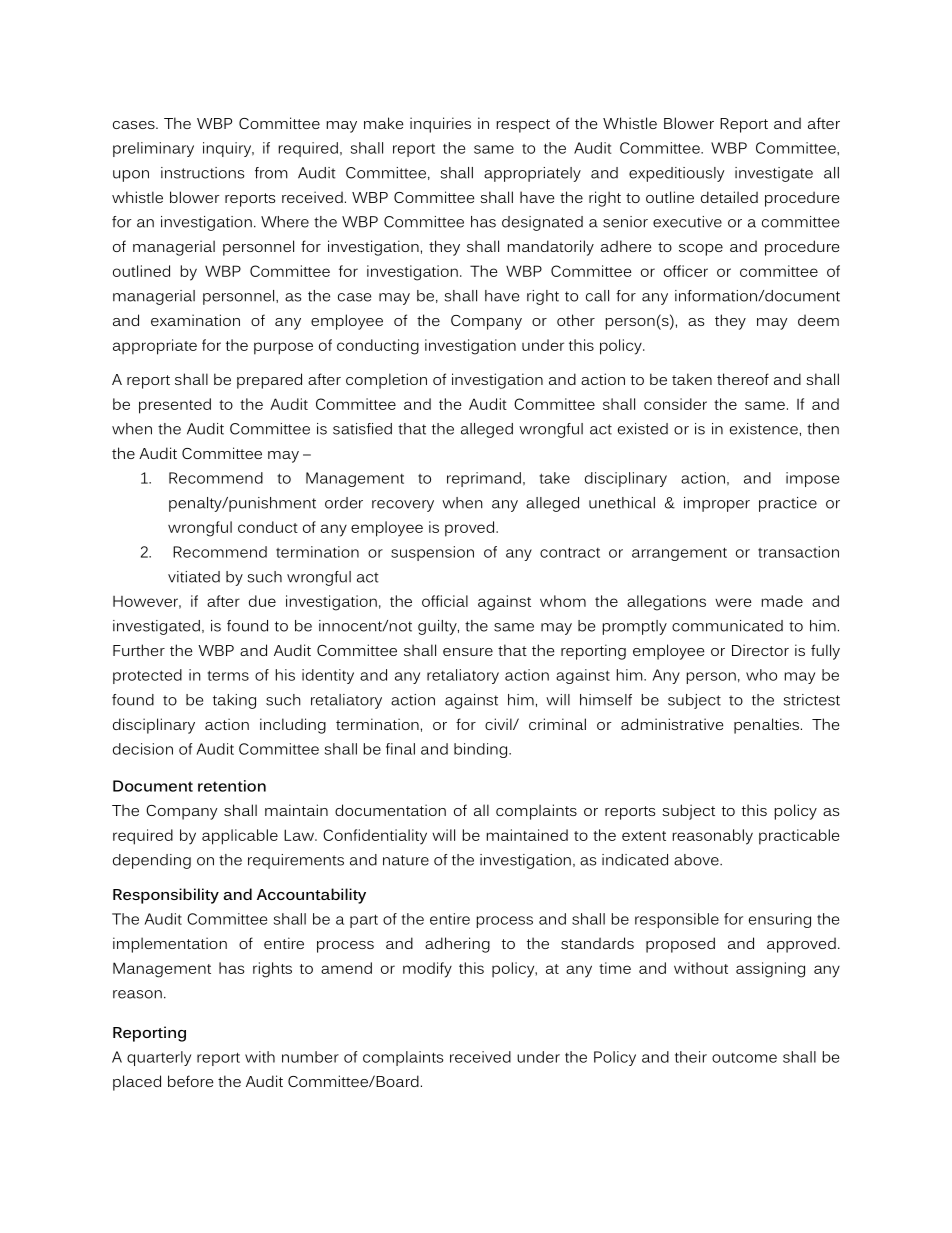 The width and height of the image is (952, 1233). Describe the element at coordinates (733, 602) in the image. I see `were` at that location.
